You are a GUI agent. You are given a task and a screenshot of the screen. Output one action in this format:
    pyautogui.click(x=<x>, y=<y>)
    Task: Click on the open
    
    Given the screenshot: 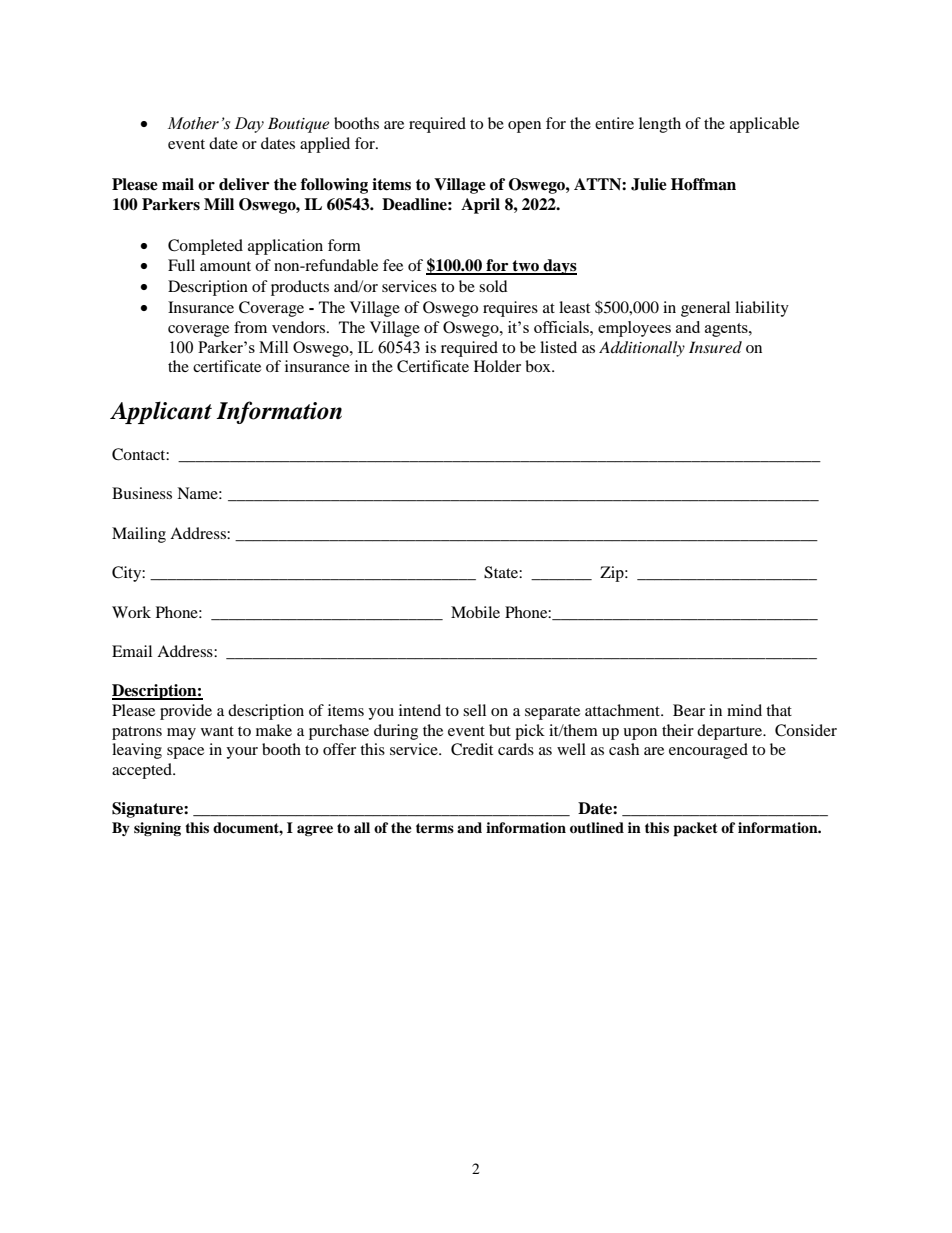 What is the action you would take?
    pyautogui.click(x=524, y=127)
